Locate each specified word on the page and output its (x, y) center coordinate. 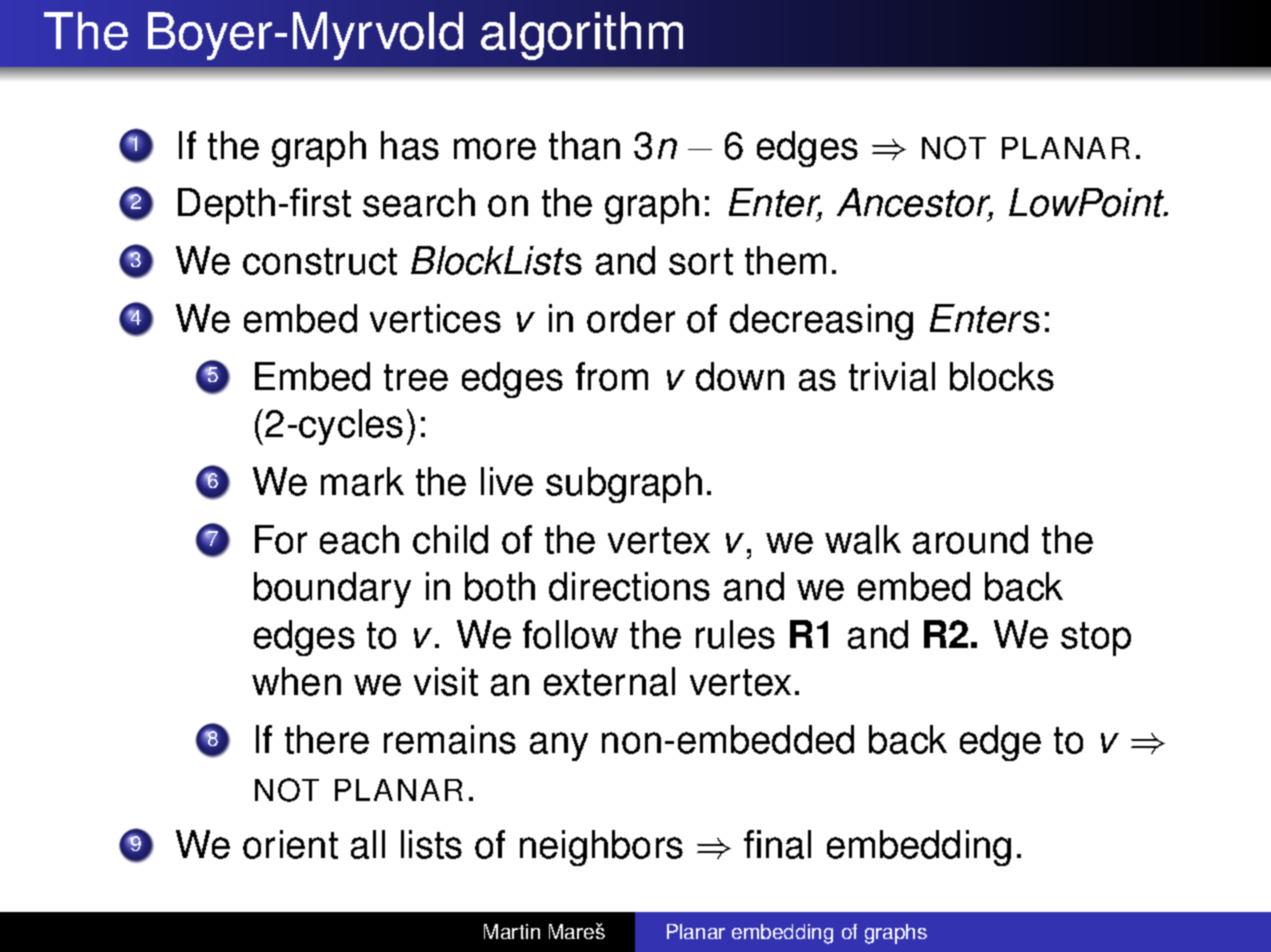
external (609, 681)
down (740, 376)
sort (701, 261)
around (970, 539)
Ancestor (915, 204)
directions (629, 586)
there (327, 739)
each (359, 539)
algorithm (582, 36)
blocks (1002, 376)
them (785, 260)
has (410, 145)
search (419, 202)
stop (1096, 639)
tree (416, 377)
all (368, 844)
